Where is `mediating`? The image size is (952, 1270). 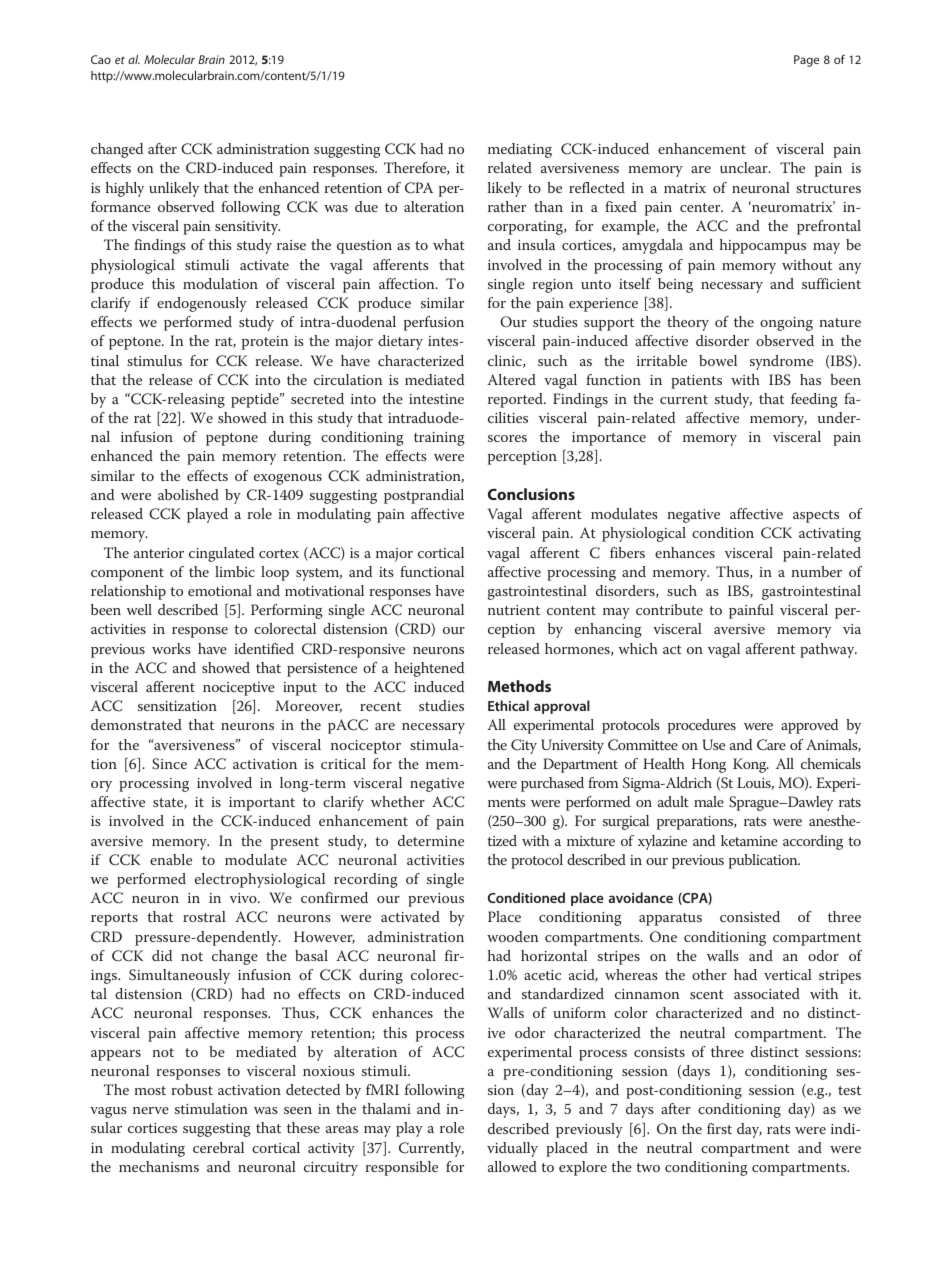
mediating is located at coordinates (520, 150).
